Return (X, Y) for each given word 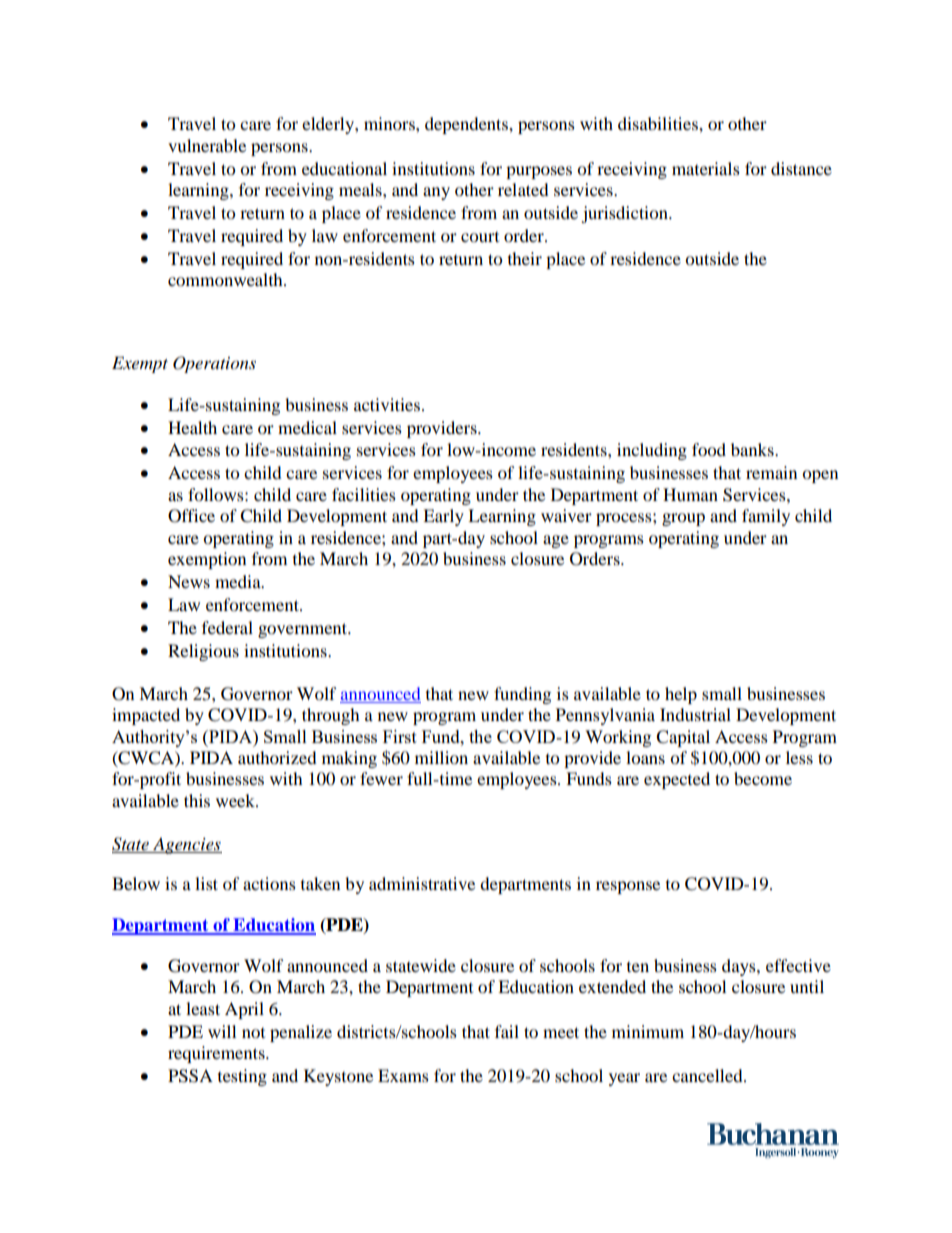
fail (507, 1031)
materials (706, 168)
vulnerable (207, 145)
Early (443, 517)
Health (192, 427)
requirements (217, 1054)
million (441, 757)
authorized (277, 757)
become (763, 778)
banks (753, 449)
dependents (467, 125)
